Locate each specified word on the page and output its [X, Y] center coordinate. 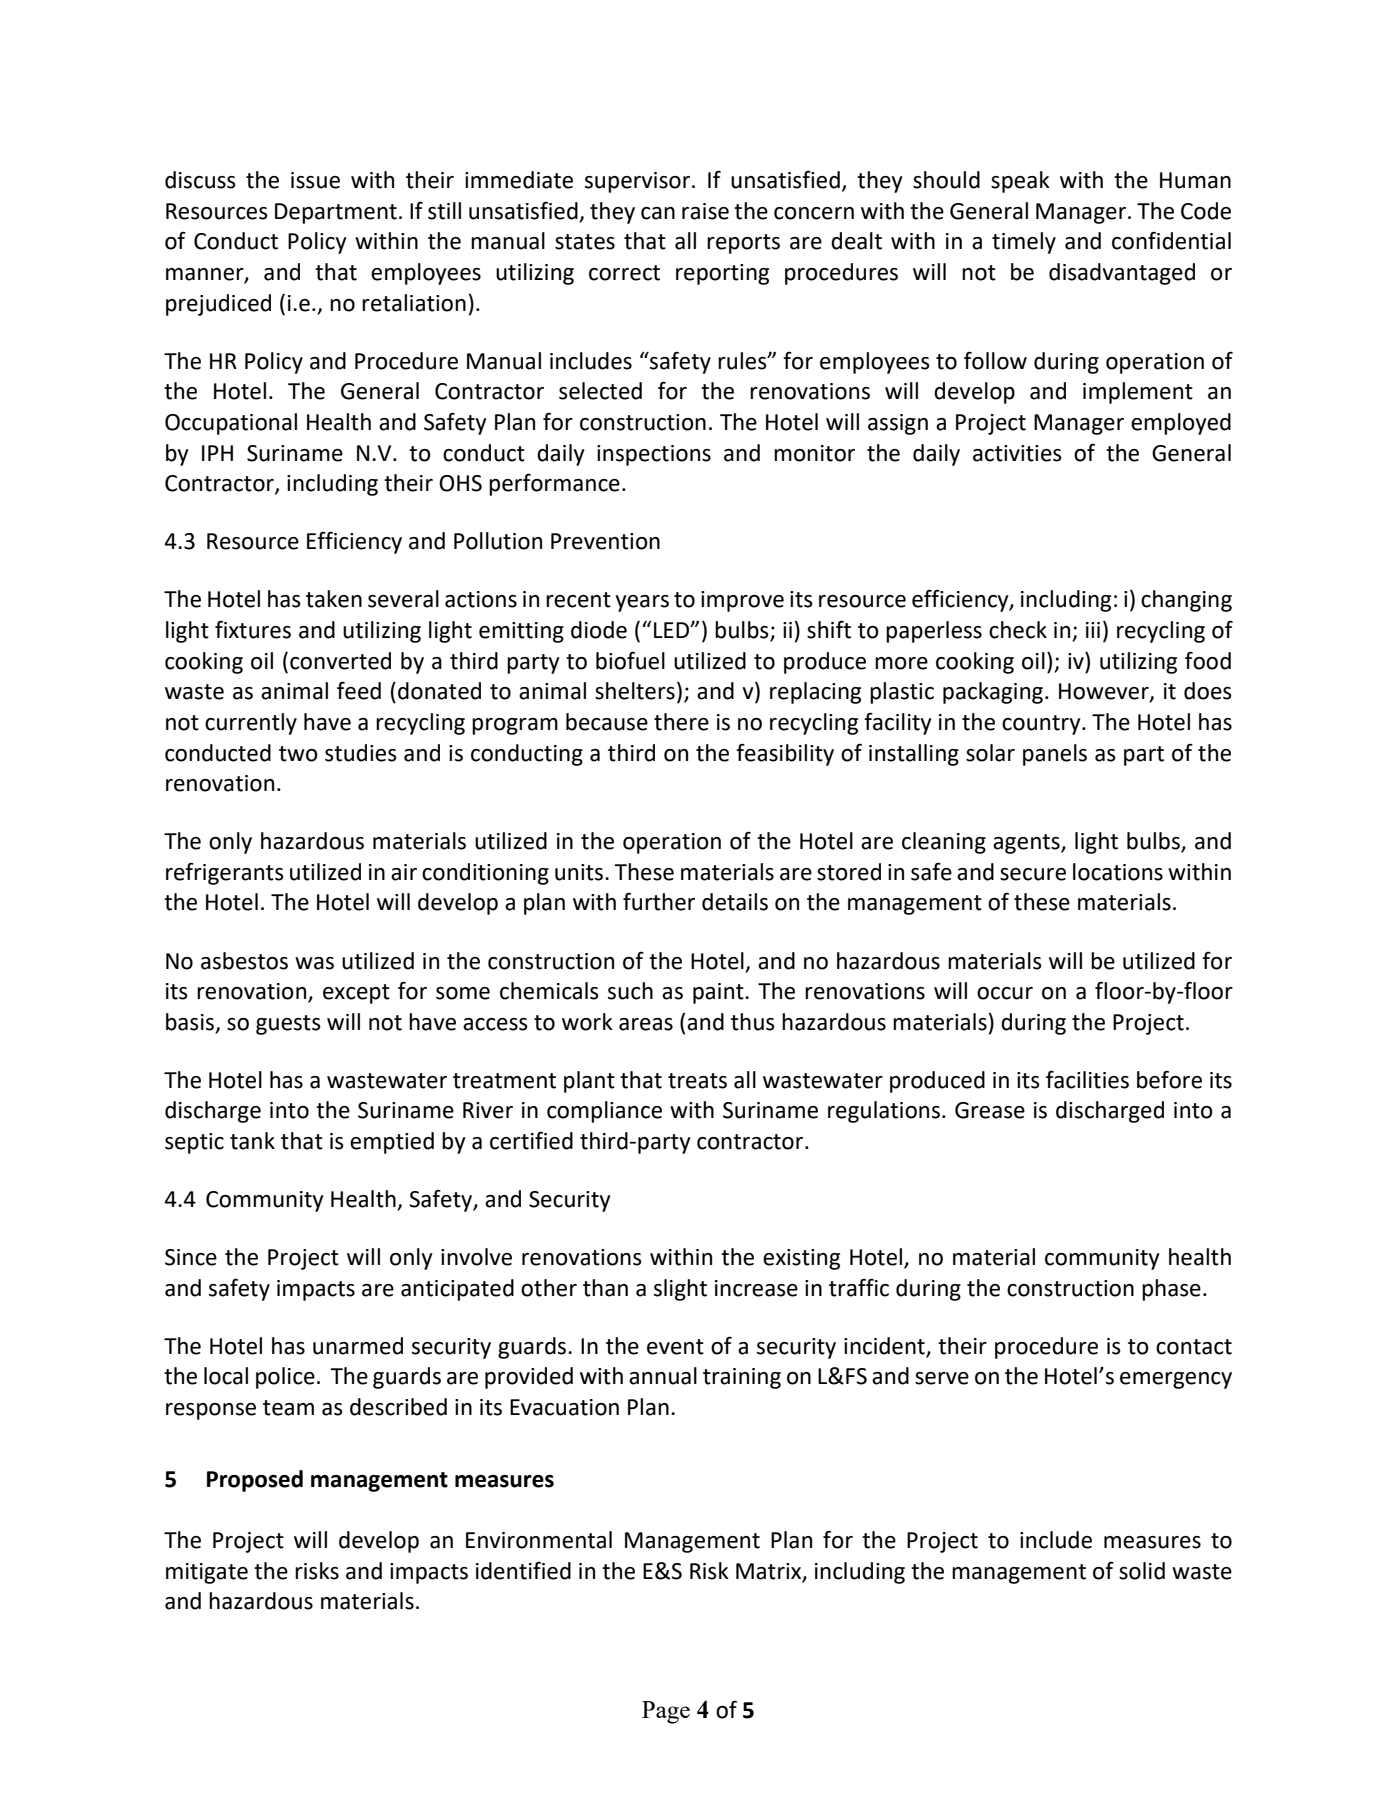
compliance [604, 1112]
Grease [990, 1110]
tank [252, 1141]
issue [315, 180]
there [681, 722]
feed [359, 690]
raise [705, 211]
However [1105, 692]
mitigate [207, 1573]
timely [1024, 243]
